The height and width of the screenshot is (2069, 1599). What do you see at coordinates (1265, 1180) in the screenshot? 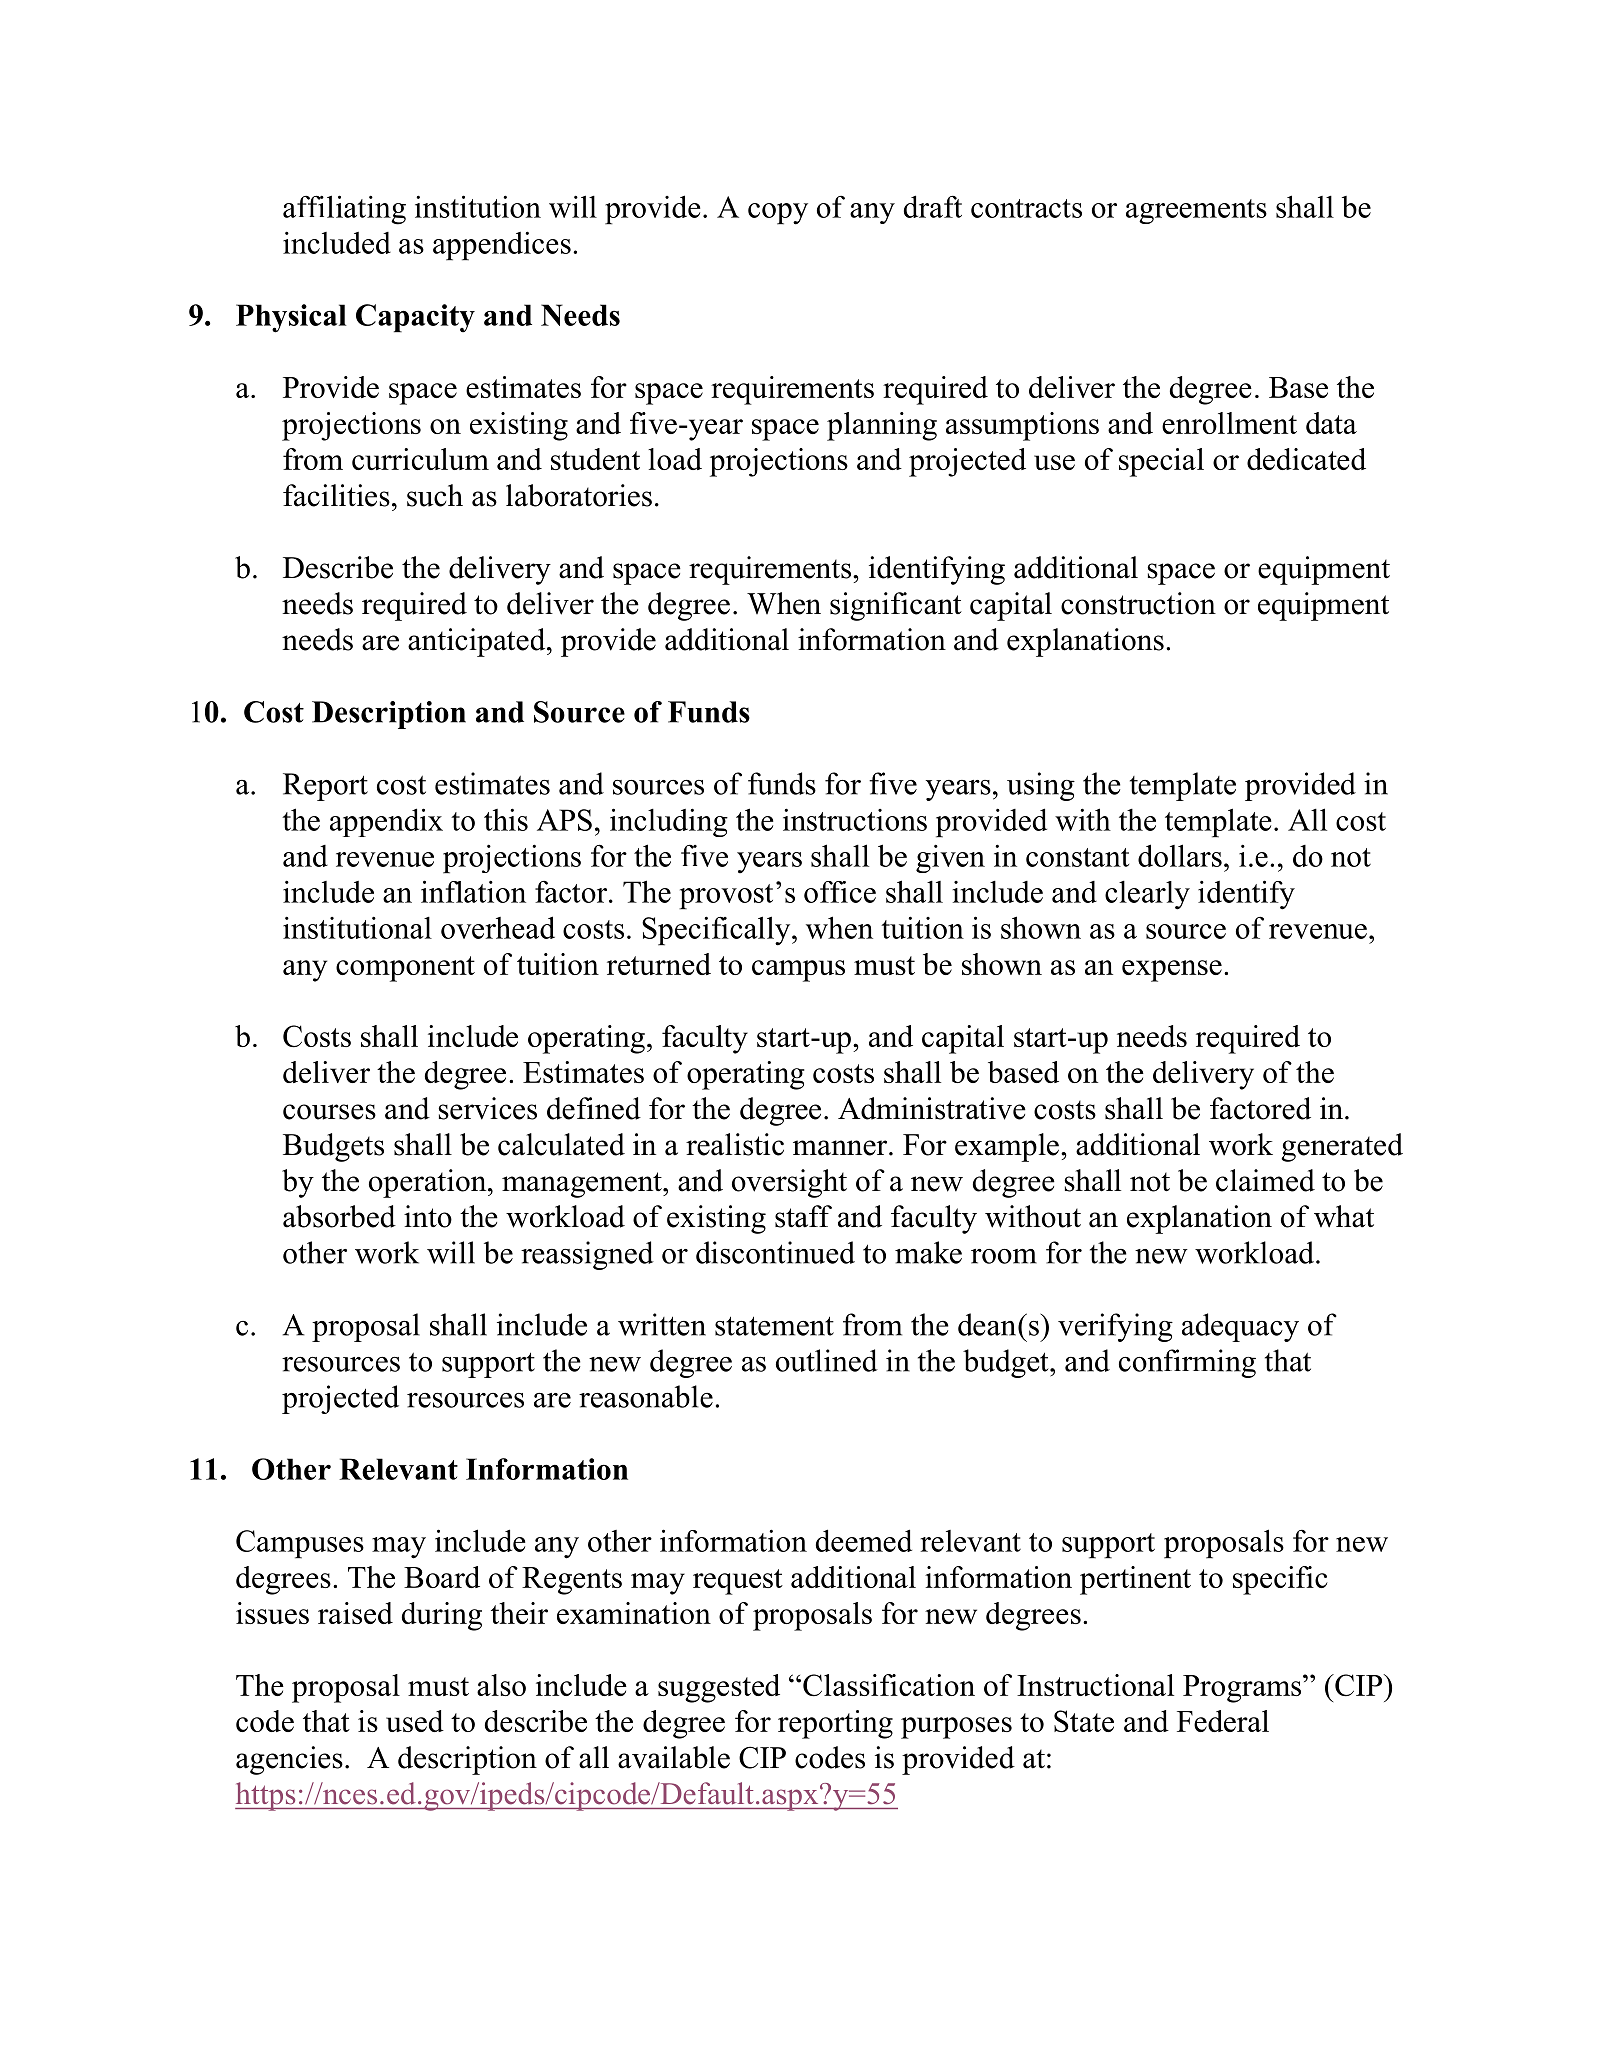
I see `claimed` at bounding box center [1265, 1180].
